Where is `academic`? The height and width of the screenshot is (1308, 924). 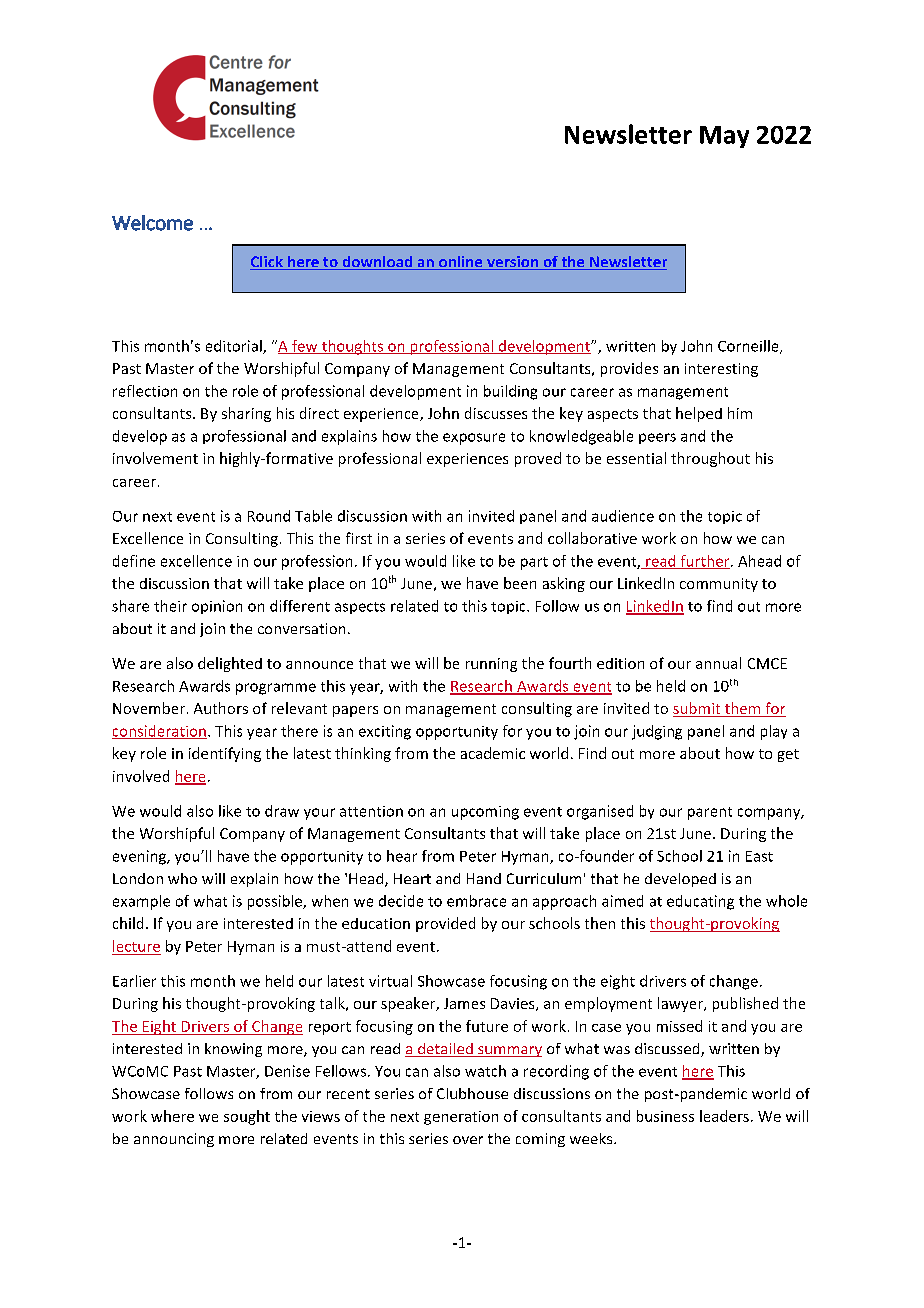
academic is located at coordinates (493, 753).
